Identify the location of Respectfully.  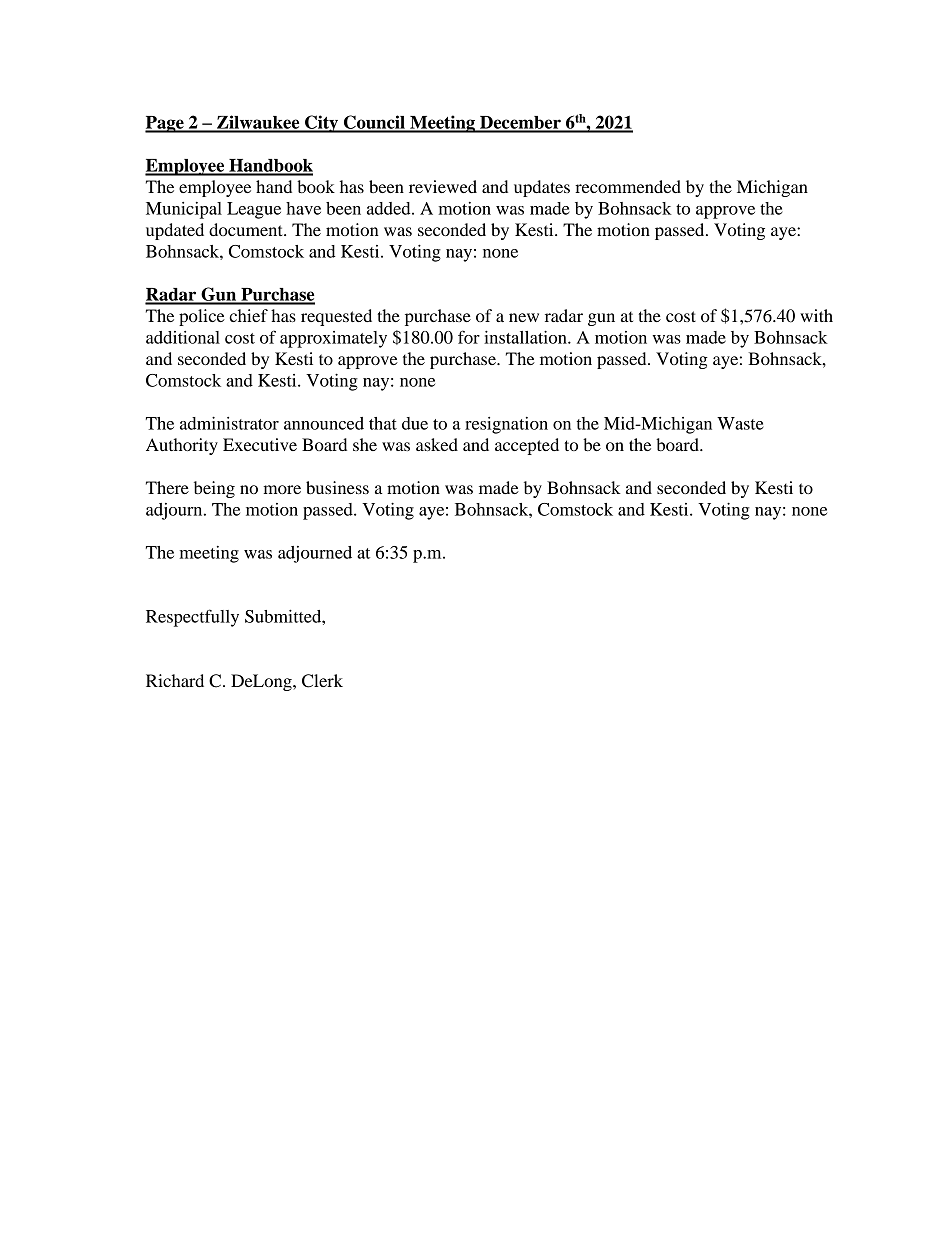
(192, 618).
